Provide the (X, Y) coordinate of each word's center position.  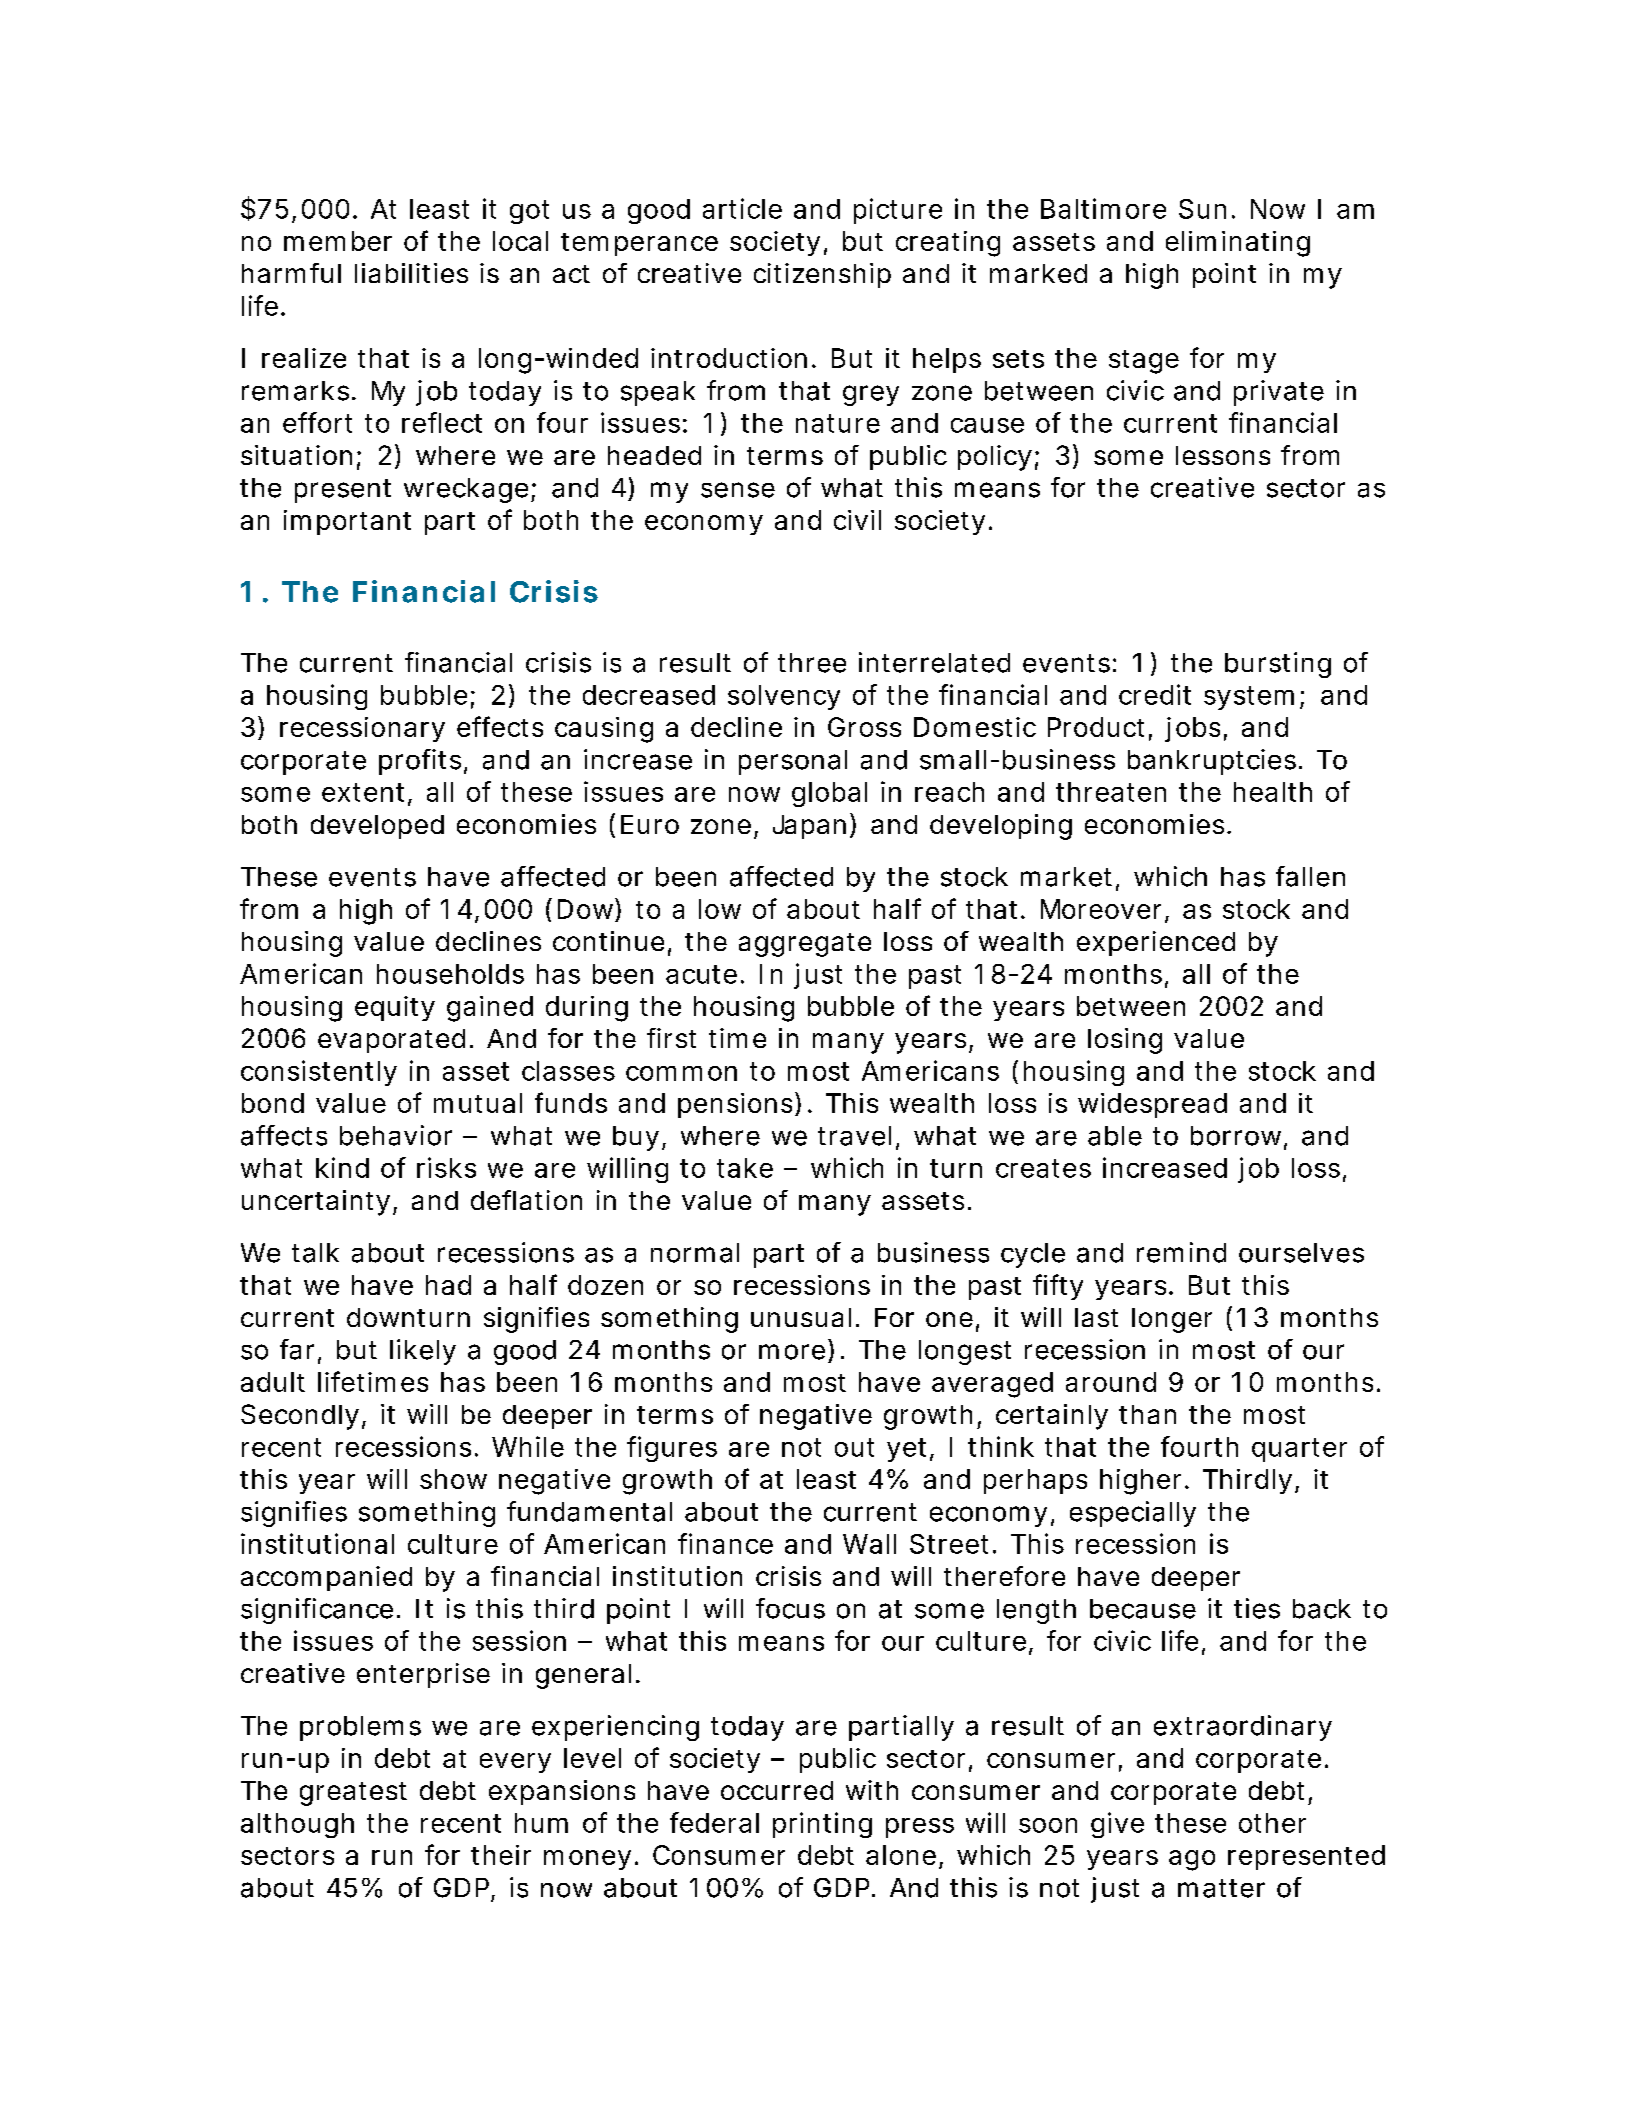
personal (793, 762)
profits (420, 762)
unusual (801, 1317)
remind (1181, 1252)
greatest (353, 1794)
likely (423, 1352)
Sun (1202, 209)
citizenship (822, 275)
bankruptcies (1212, 762)
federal (714, 1822)
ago (1192, 1860)
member (338, 241)
